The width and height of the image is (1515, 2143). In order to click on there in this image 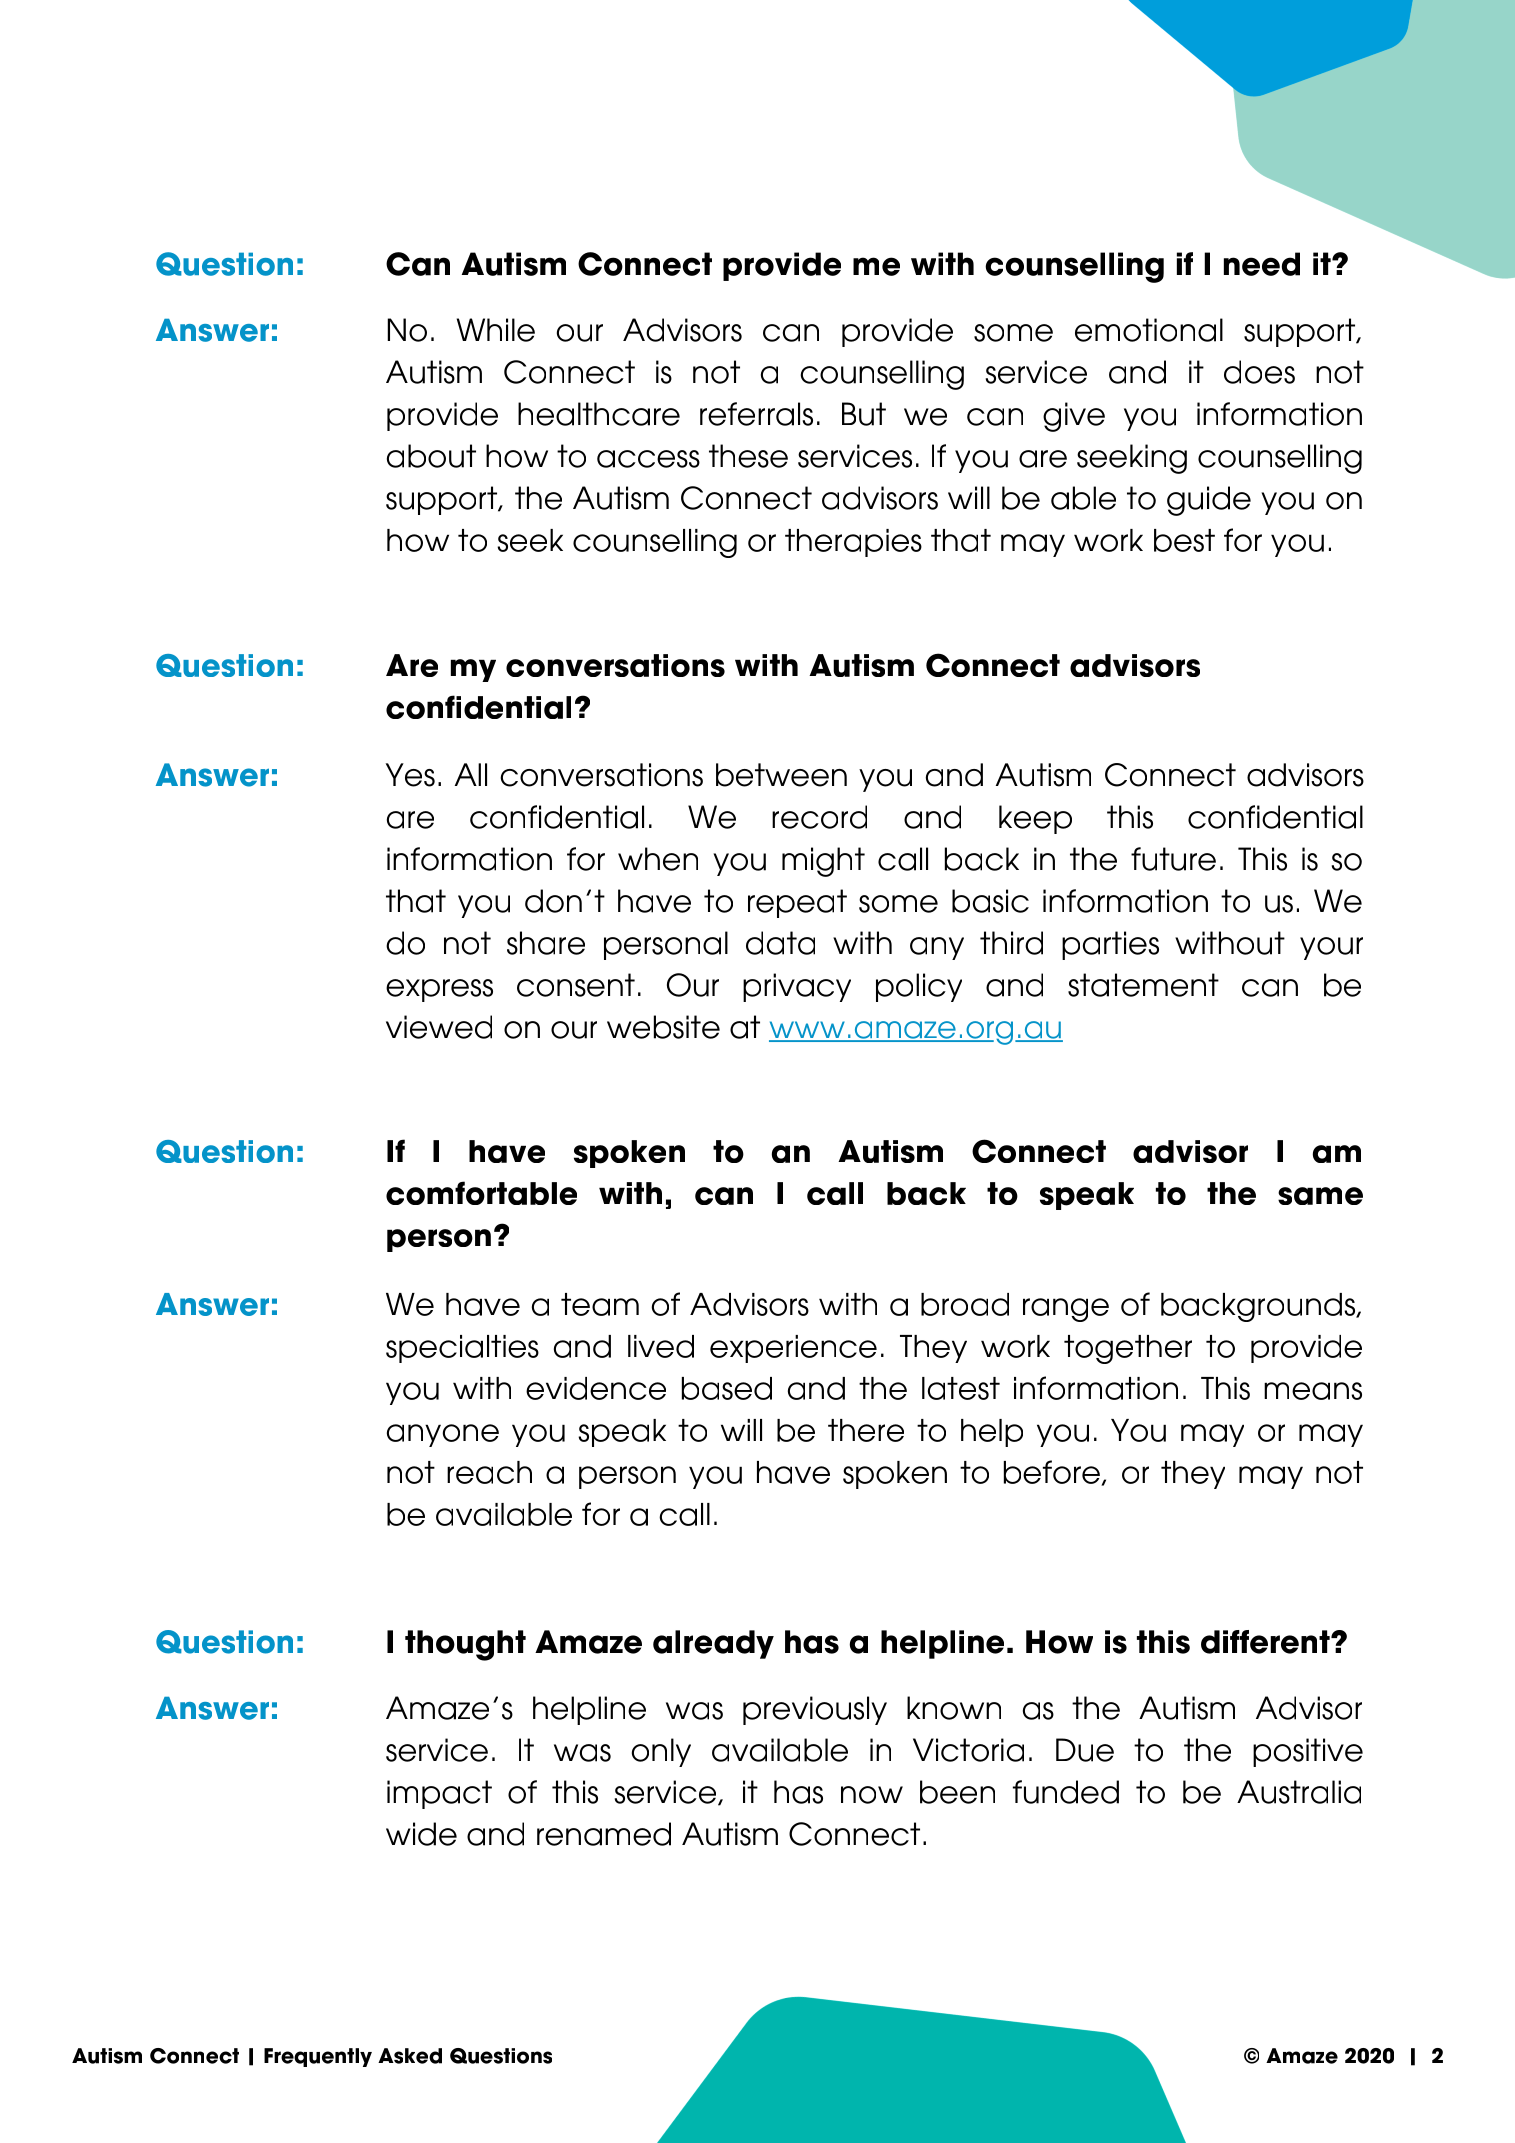, I will do `click(866, 1430)`.
